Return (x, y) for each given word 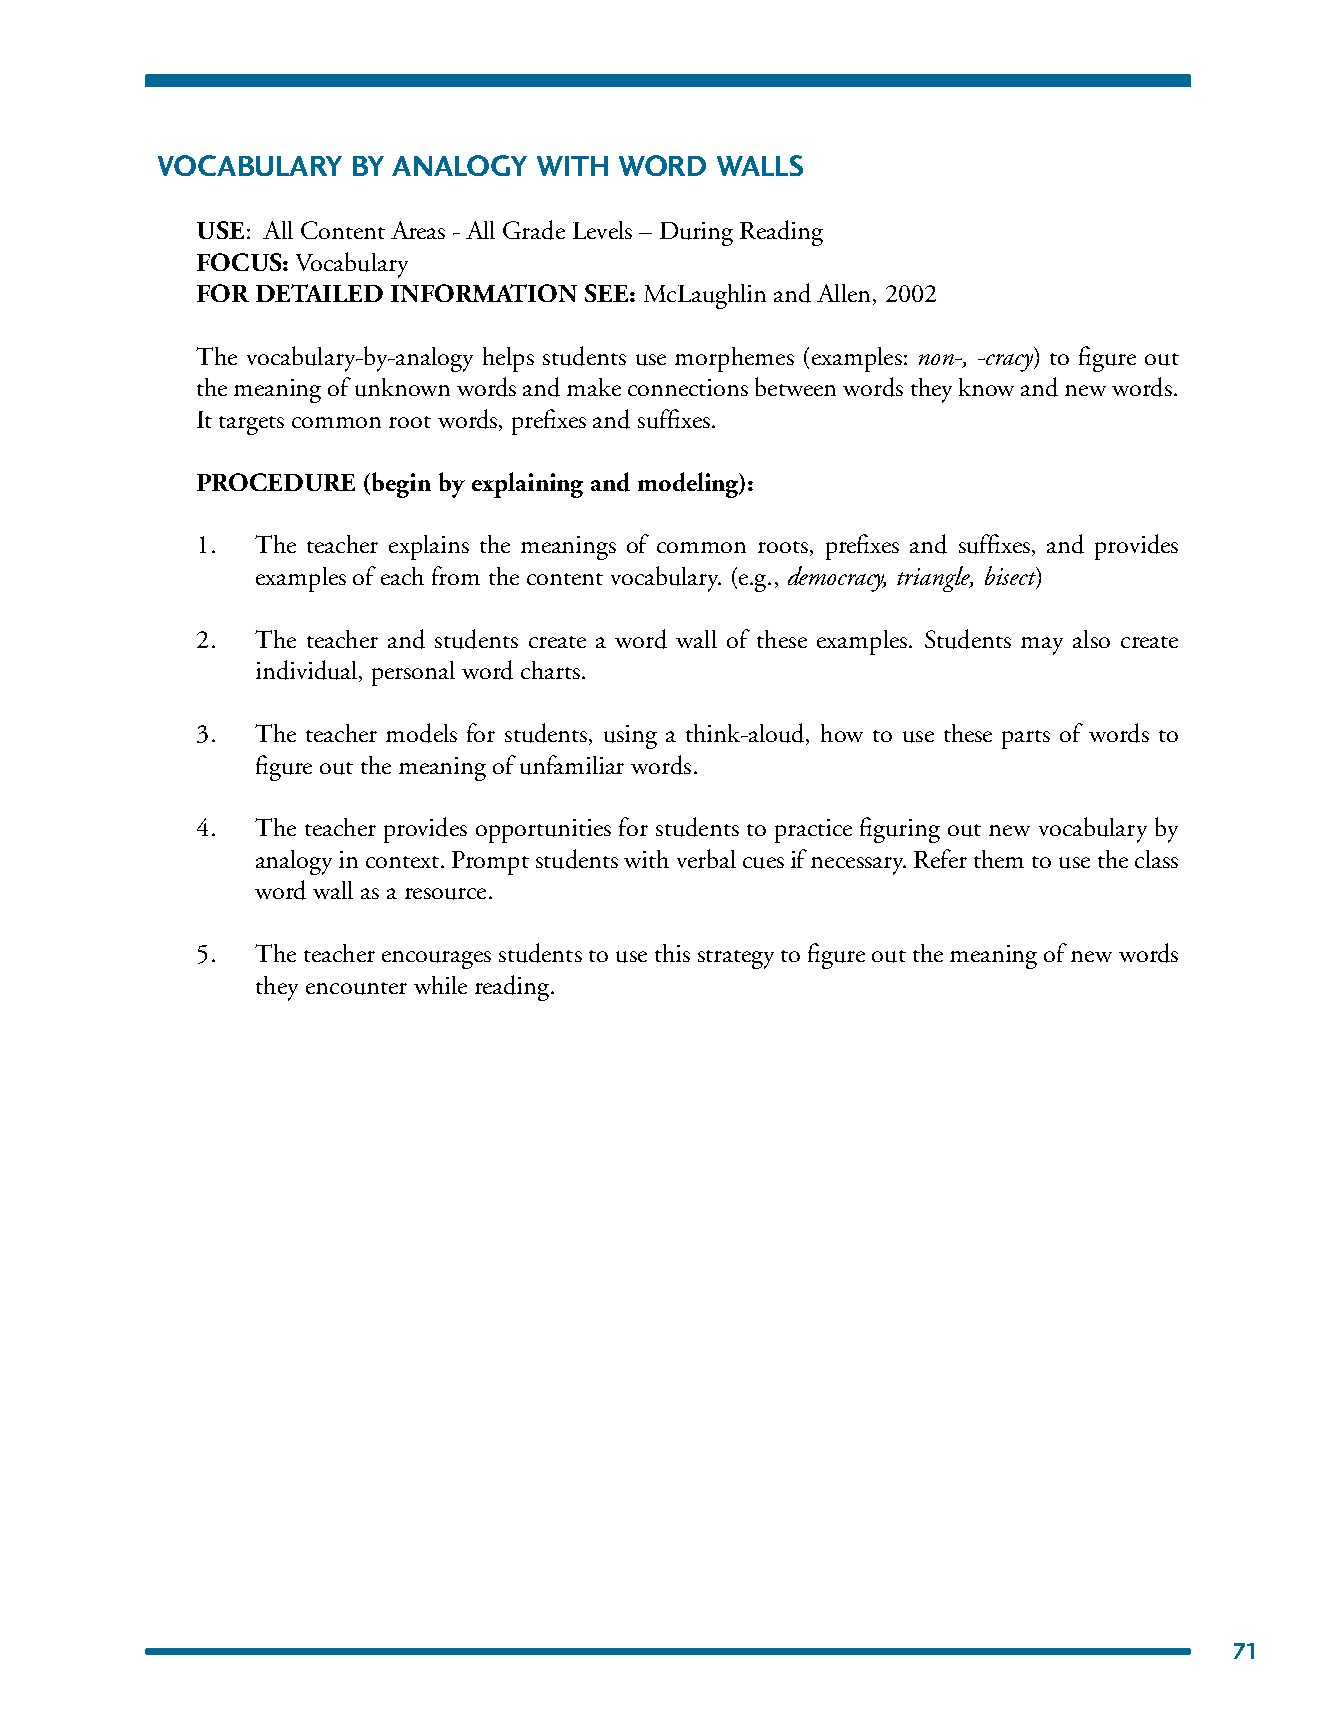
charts (550, 670)
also (1091, 639)
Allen (843, 293)
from (456, 575)
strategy (736, 959)
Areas (418, 230)
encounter (356, 988)
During (696, 234)
